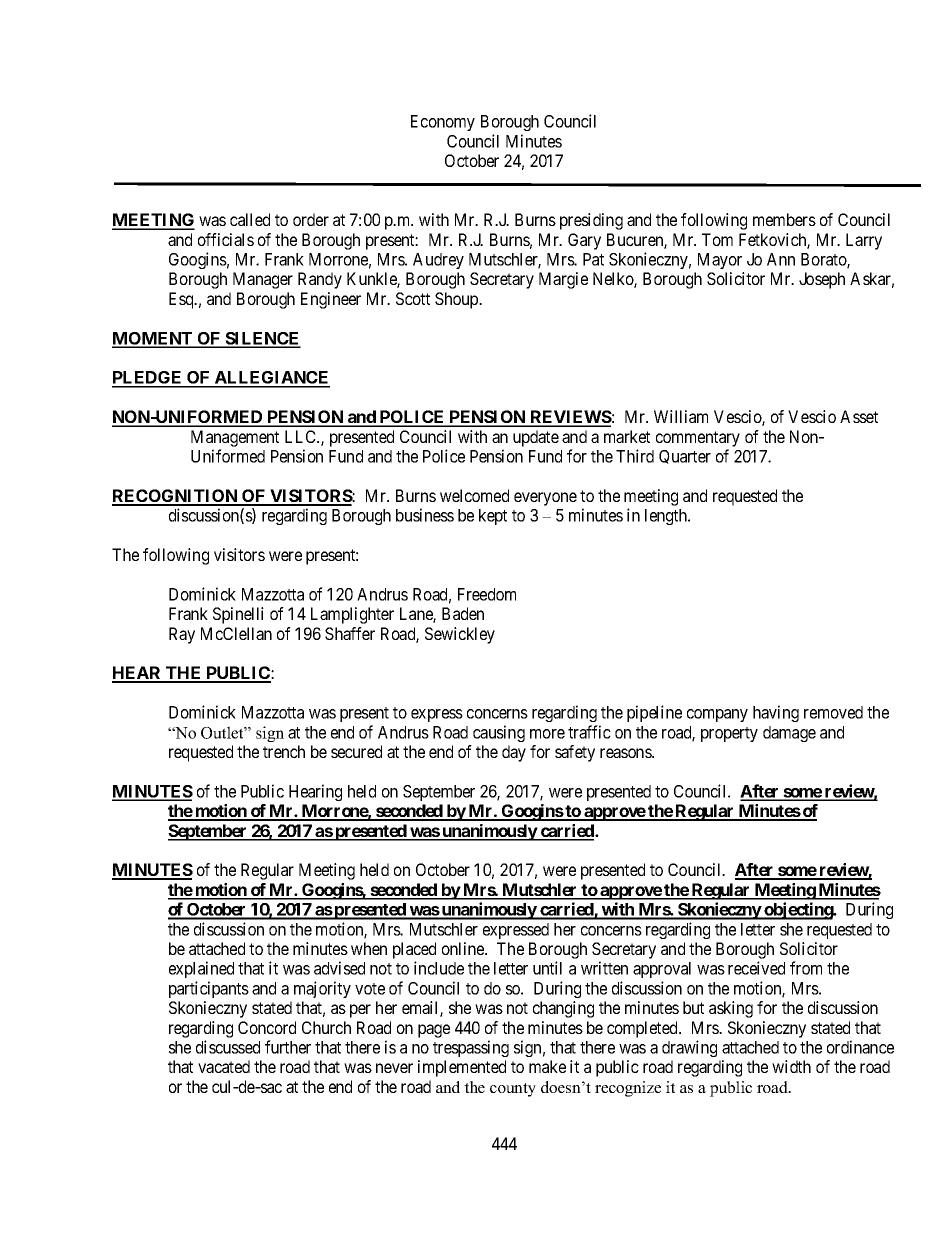 This document has width=952, height=1233. Describe the element at coordinates (789, 734) in the document. I see `damage` at that location.
